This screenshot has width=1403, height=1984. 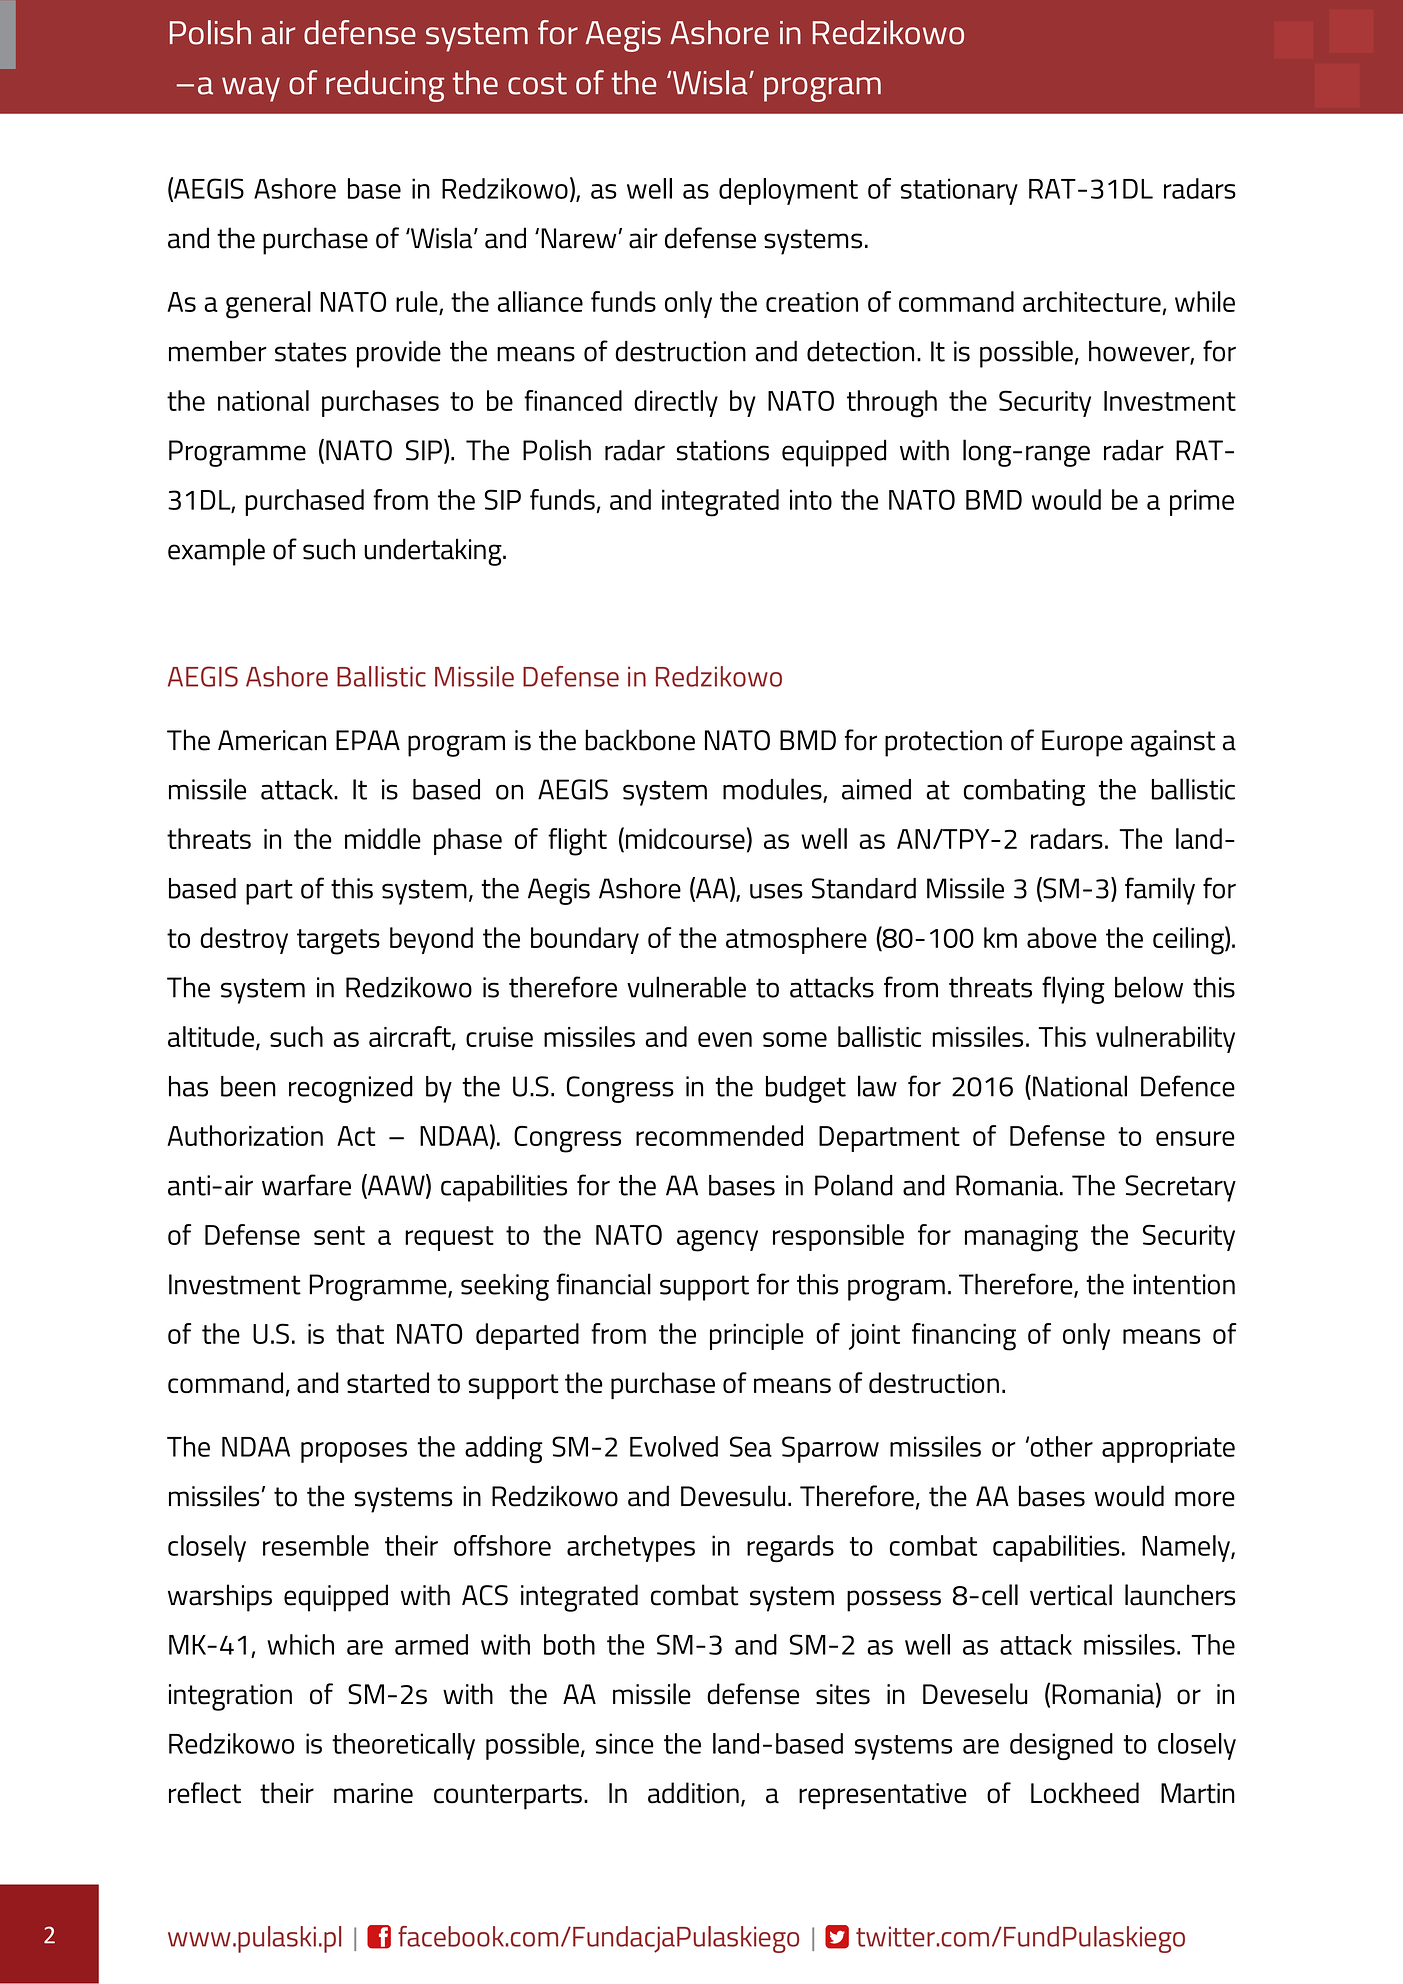 What do you see at coordinates (788, 191) in the screenshot?
I see `deployment` at bounding box center [788, 191].
